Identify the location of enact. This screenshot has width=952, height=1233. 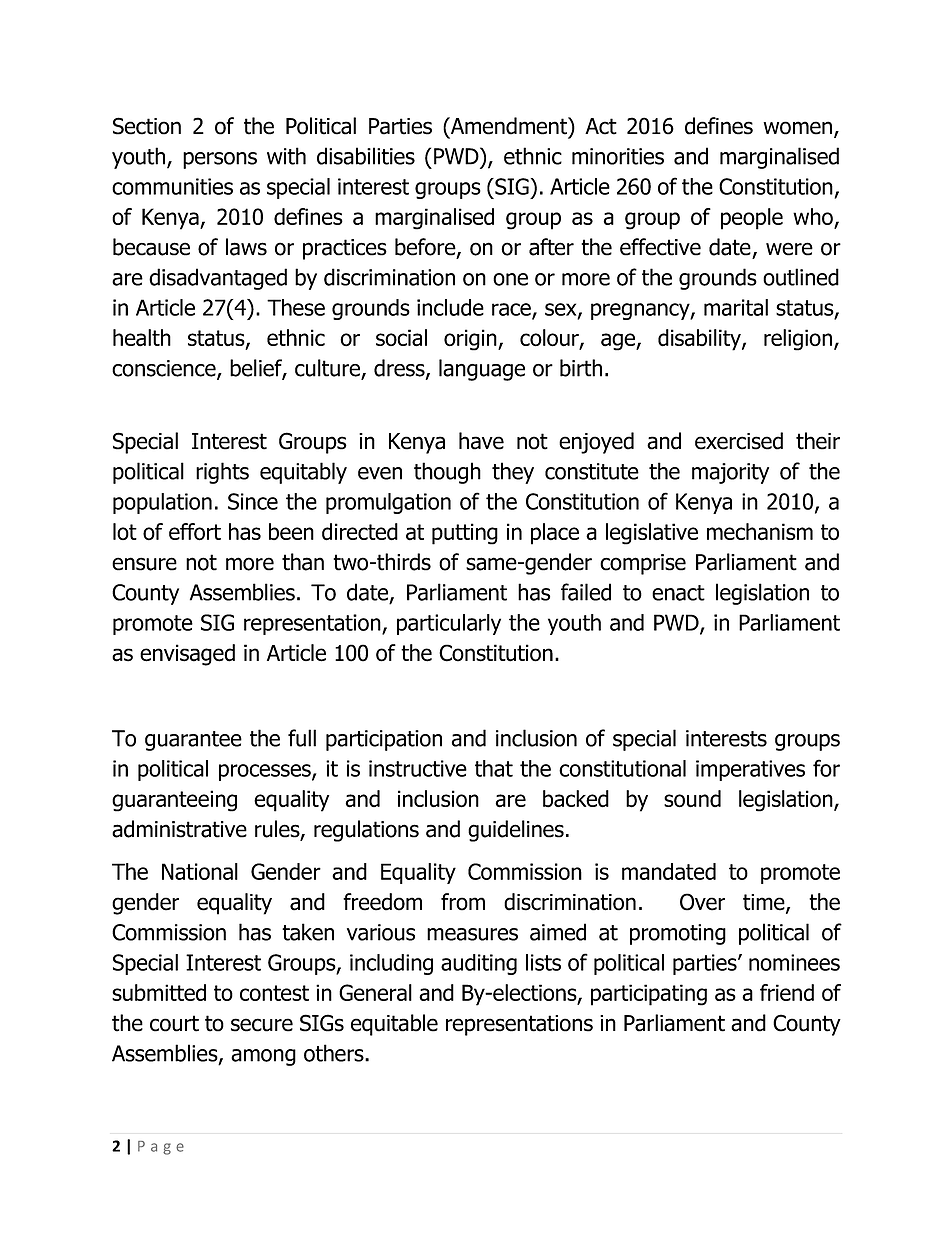
(678, 593).
